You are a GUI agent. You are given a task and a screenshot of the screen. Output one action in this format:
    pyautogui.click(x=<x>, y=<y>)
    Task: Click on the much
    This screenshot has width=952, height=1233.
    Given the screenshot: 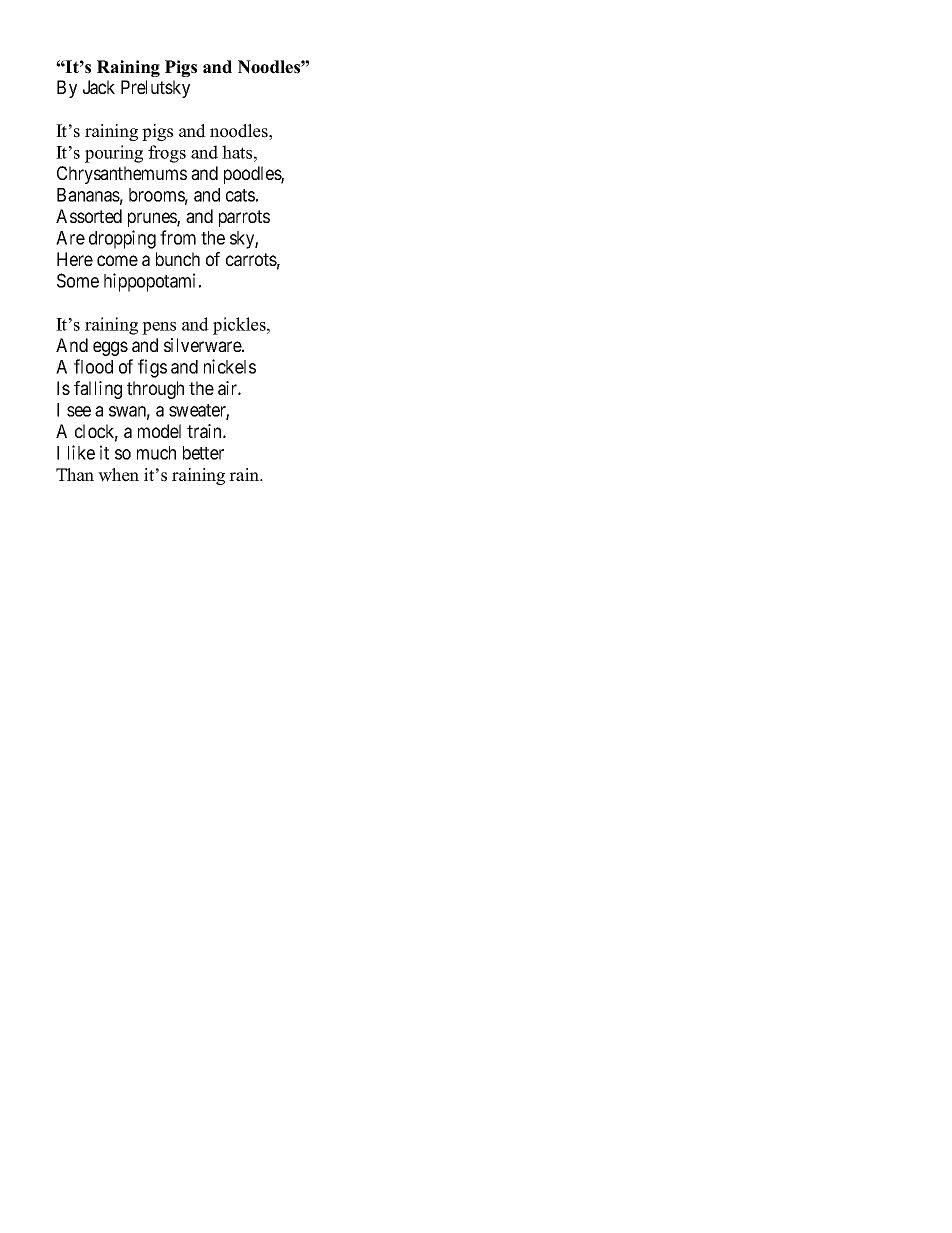 What is the action you would take?
    pyautogui.click(x=156, y=453)
